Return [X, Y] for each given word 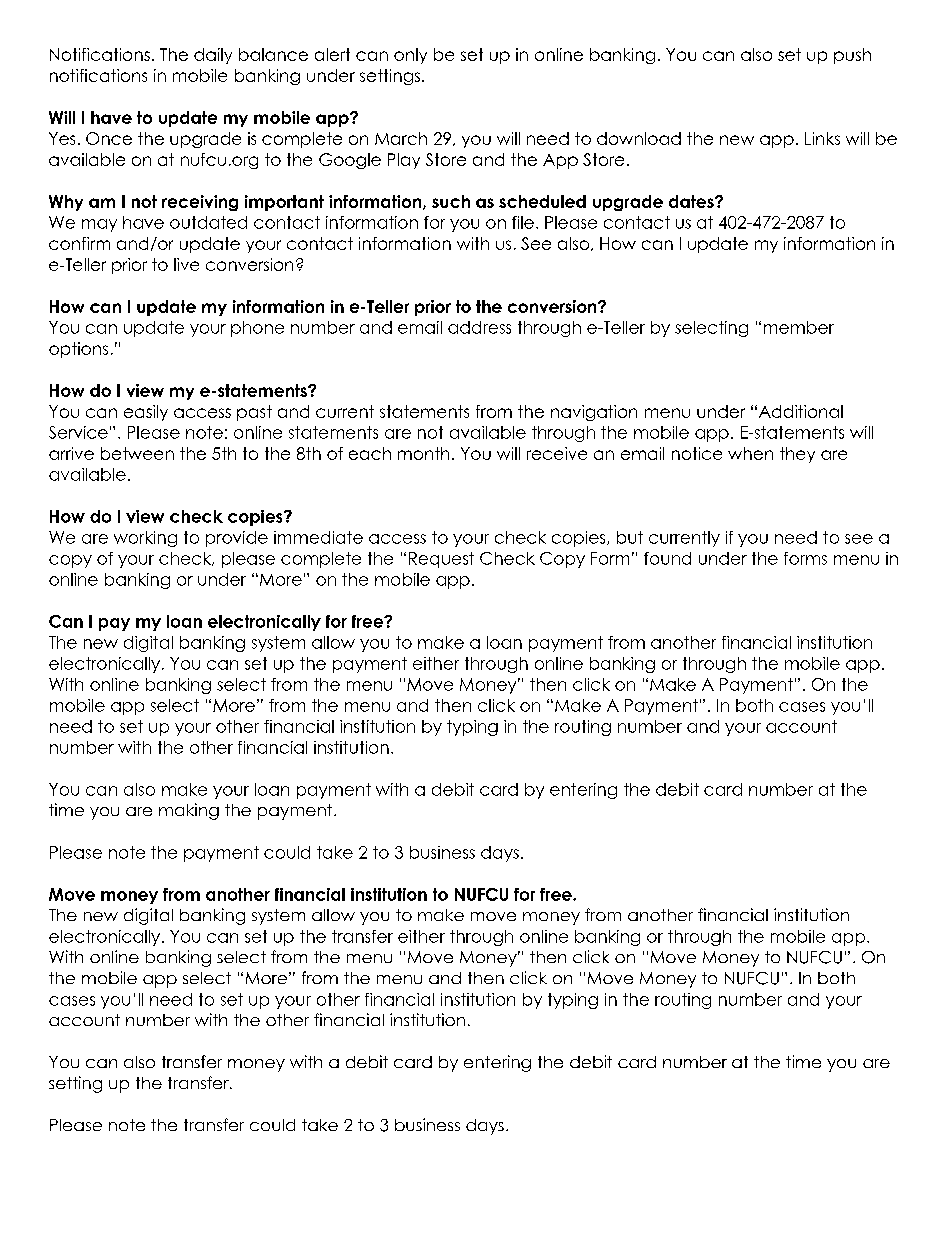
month [423, 453]
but [630, 537]
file [523, 222]
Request [441, 560]
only [410, 56]
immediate [318, 537]
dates [692, 201]
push [852, 56]
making [189, 811]
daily [213, 56]
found [667, 558]
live [186, 264]
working [145, 539]
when [750, 453]
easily [146, 413]
